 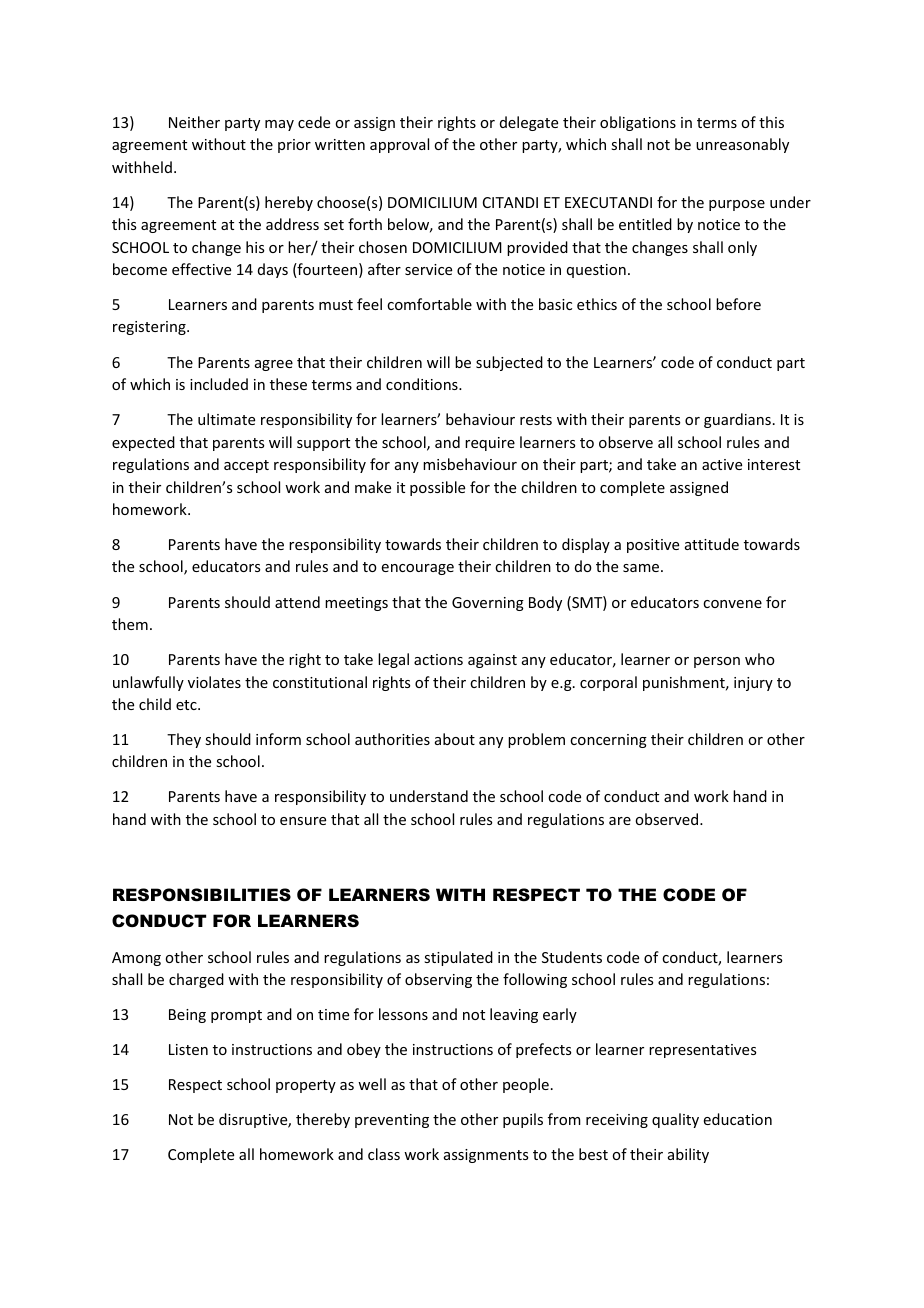 I want to click on Neither, so click(x=194, y=122).
